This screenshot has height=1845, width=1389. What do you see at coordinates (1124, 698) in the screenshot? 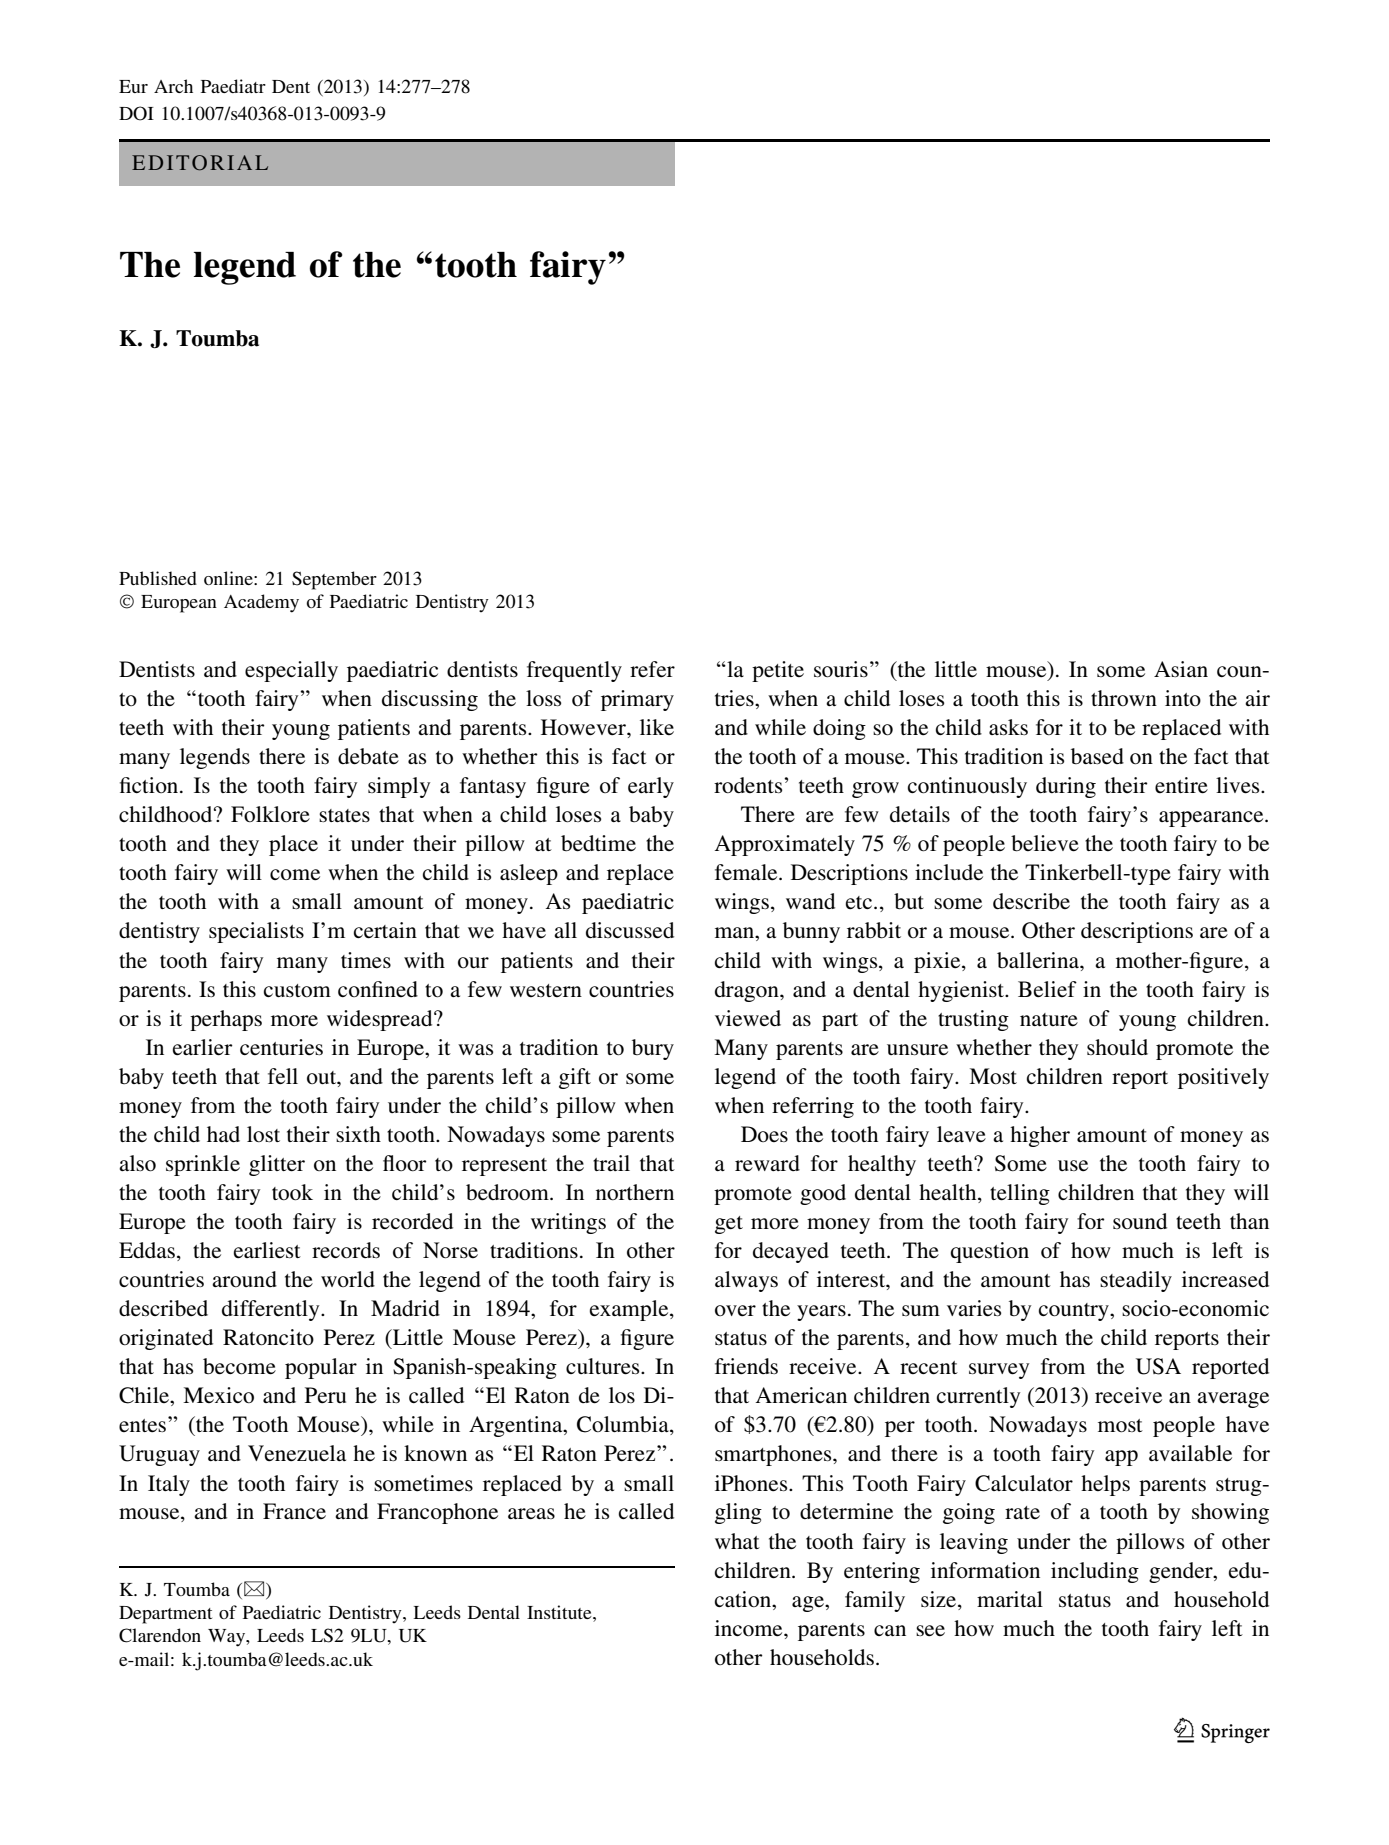
I see `thrown` at bounding box center [1124, 698].
